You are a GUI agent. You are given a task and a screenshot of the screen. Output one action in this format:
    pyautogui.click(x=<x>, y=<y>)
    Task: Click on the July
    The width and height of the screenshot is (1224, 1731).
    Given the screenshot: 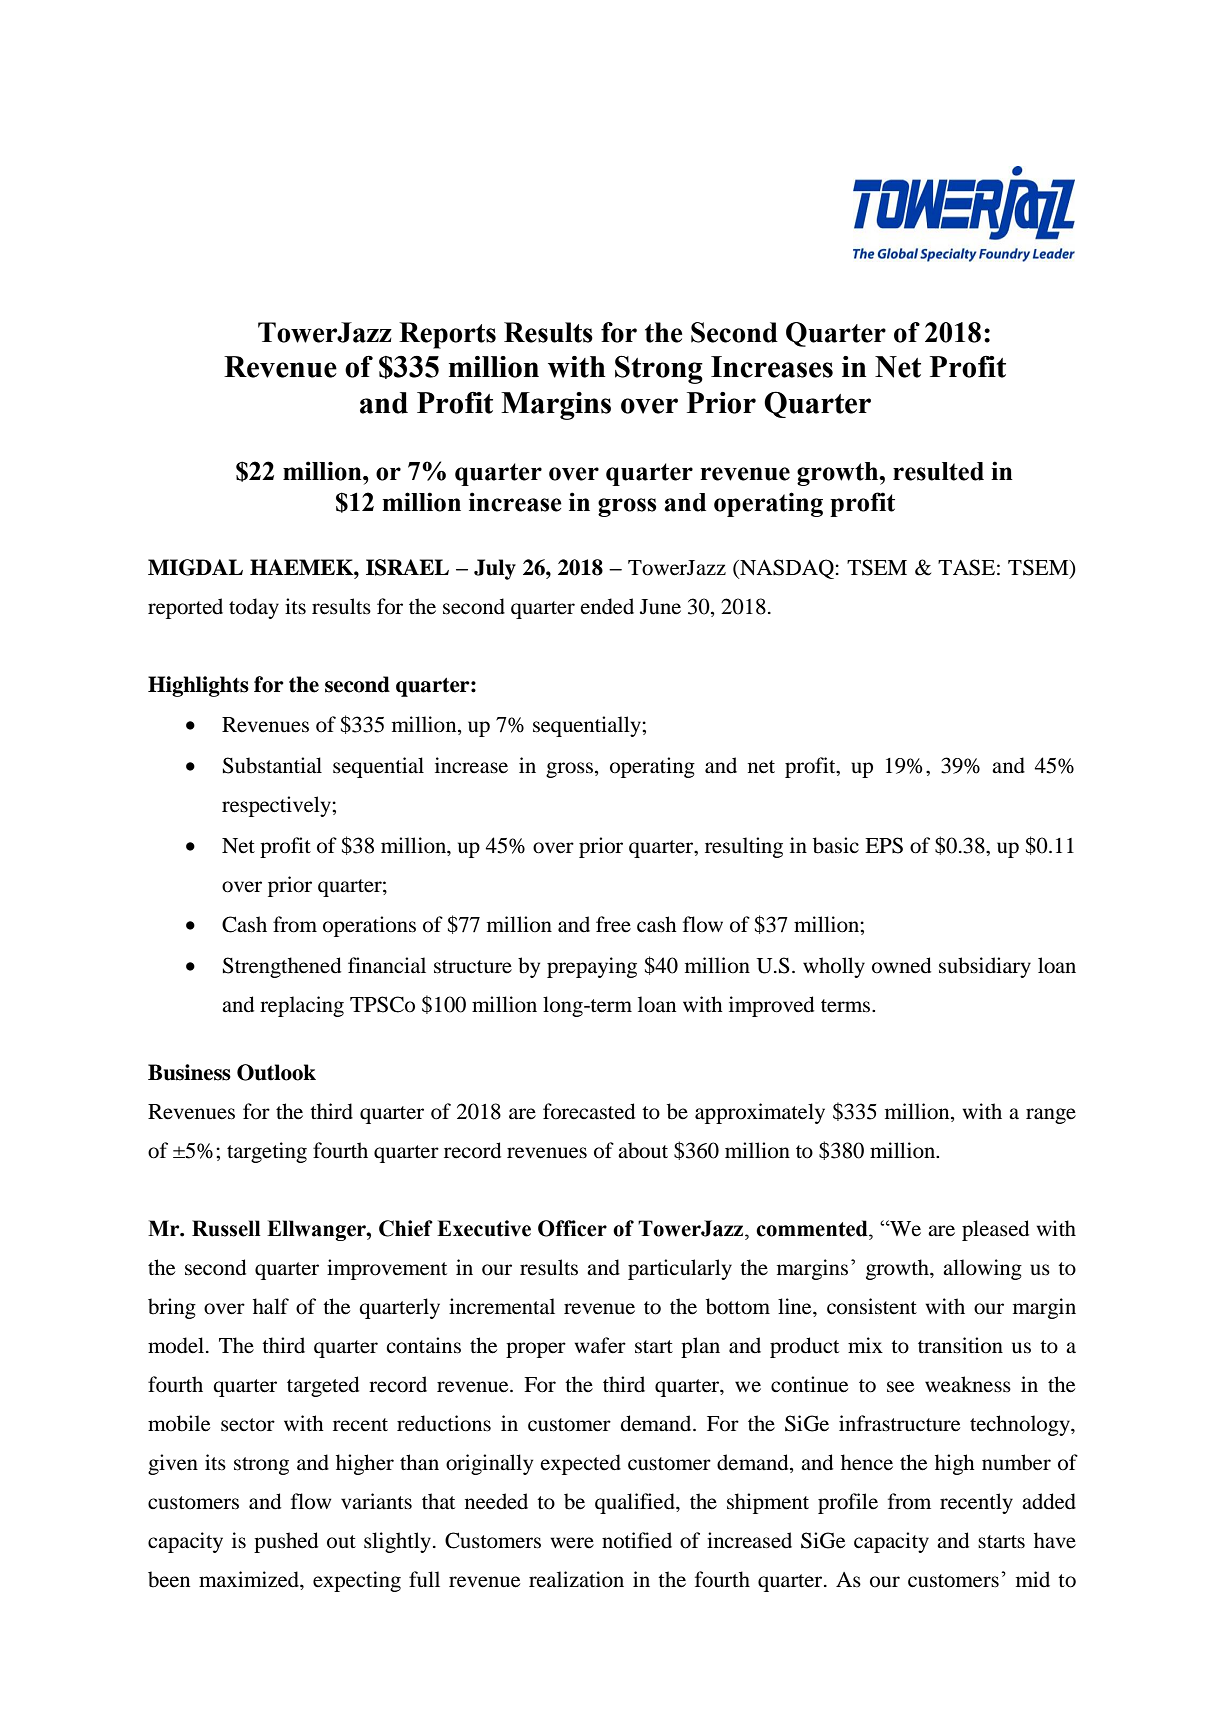 What is the action you would take?
    pyautogui.click(x=495, y=569)
